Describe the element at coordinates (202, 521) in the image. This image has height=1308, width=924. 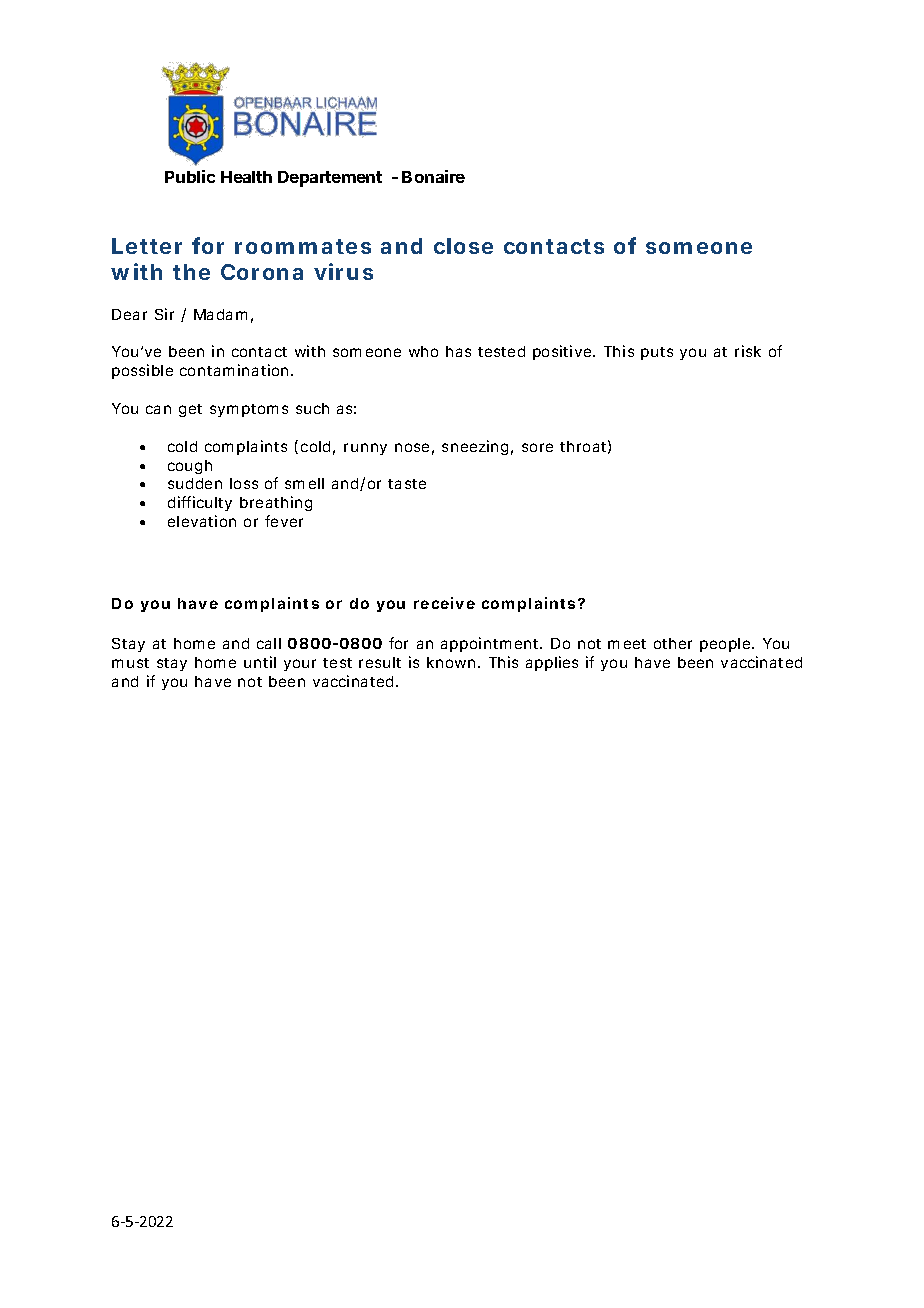
I see `elevation` at that location.
